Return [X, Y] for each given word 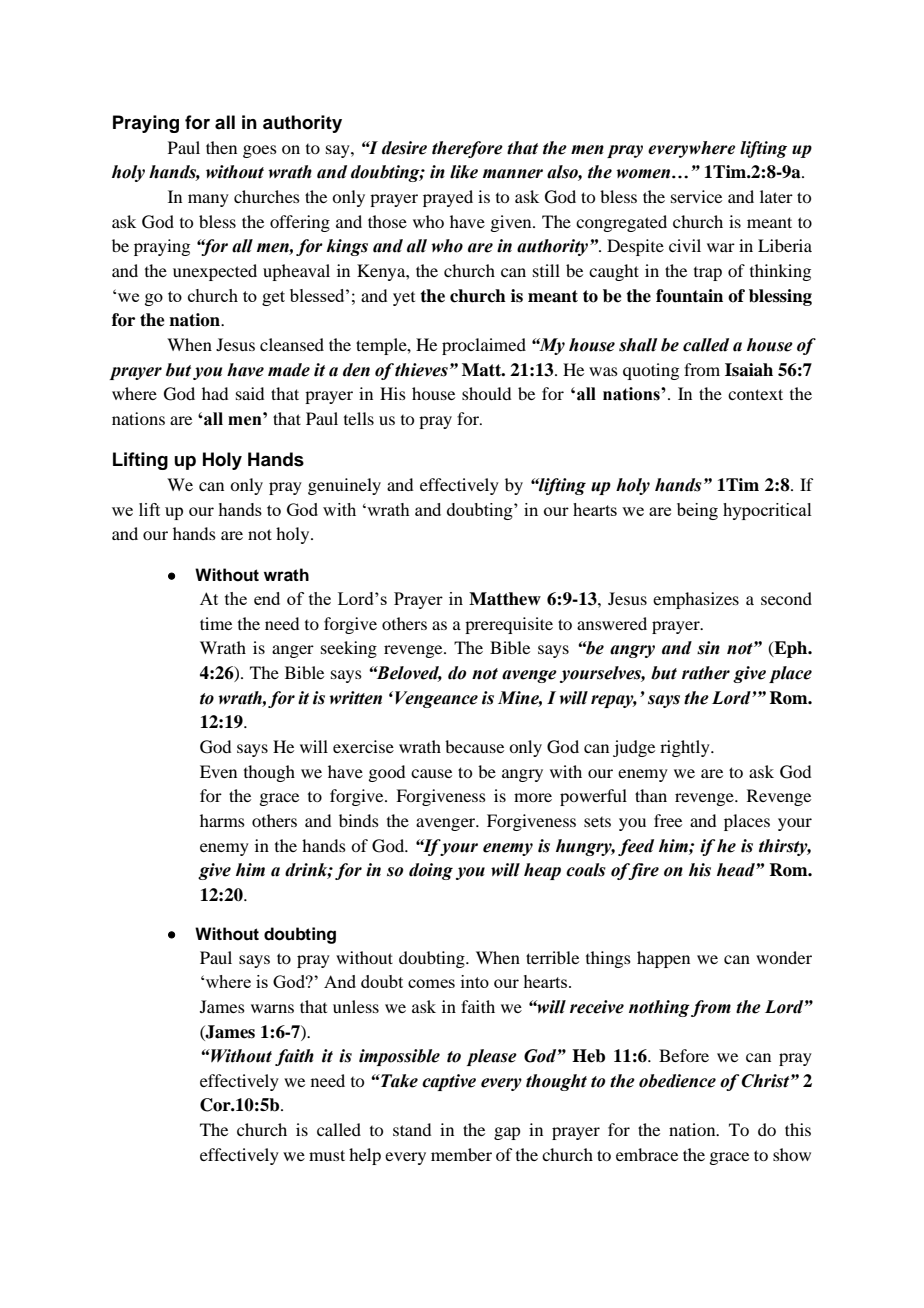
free [668, 820]
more [533, 797]
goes [260, 151]
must [327, 1155]
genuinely [344, 486]
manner [513, 174]
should [486, 393]
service [696, 196]
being [697, 511]
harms [222, 820]
